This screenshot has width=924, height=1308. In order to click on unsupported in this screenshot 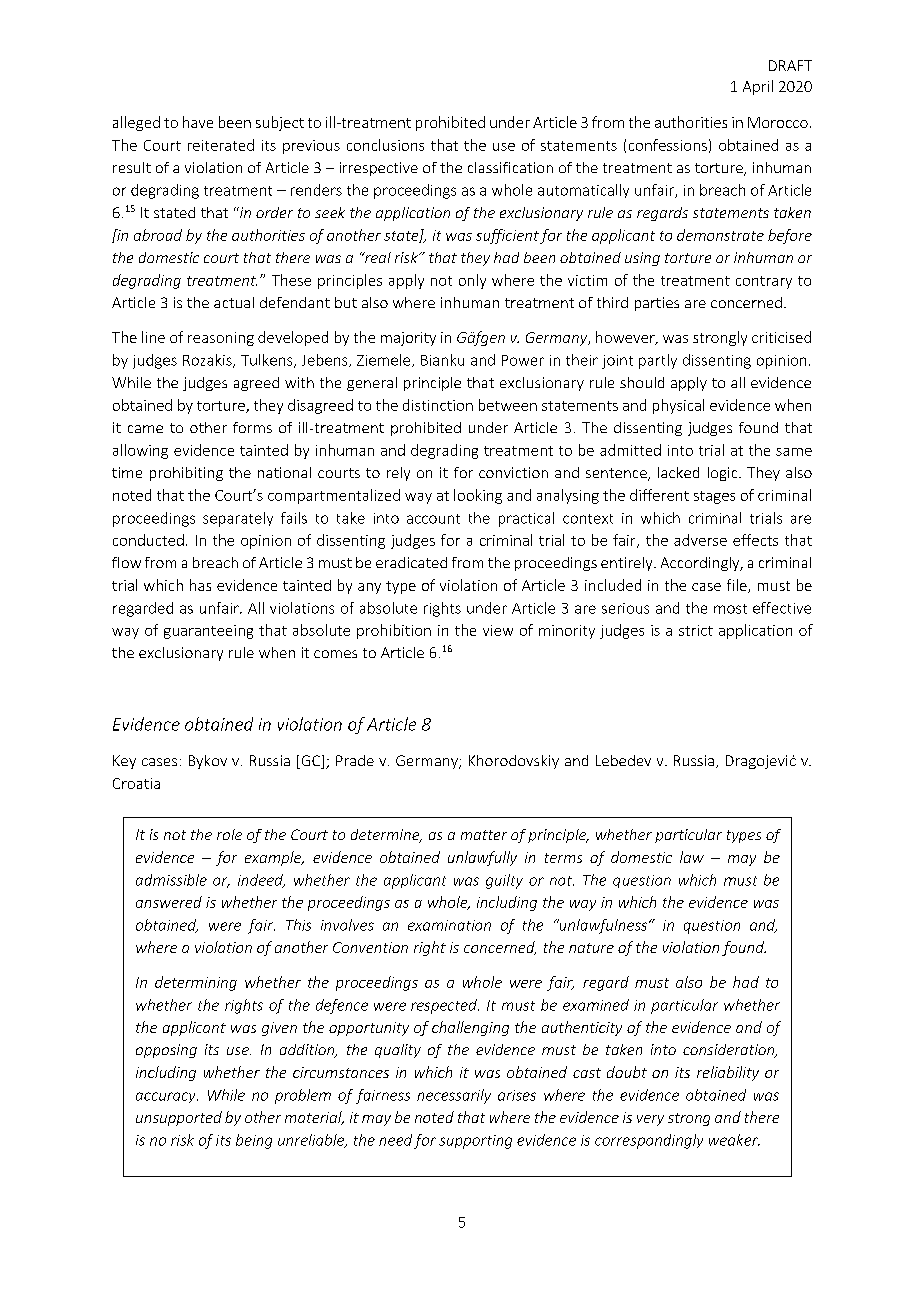, I will do `click(179, 1118)`.
